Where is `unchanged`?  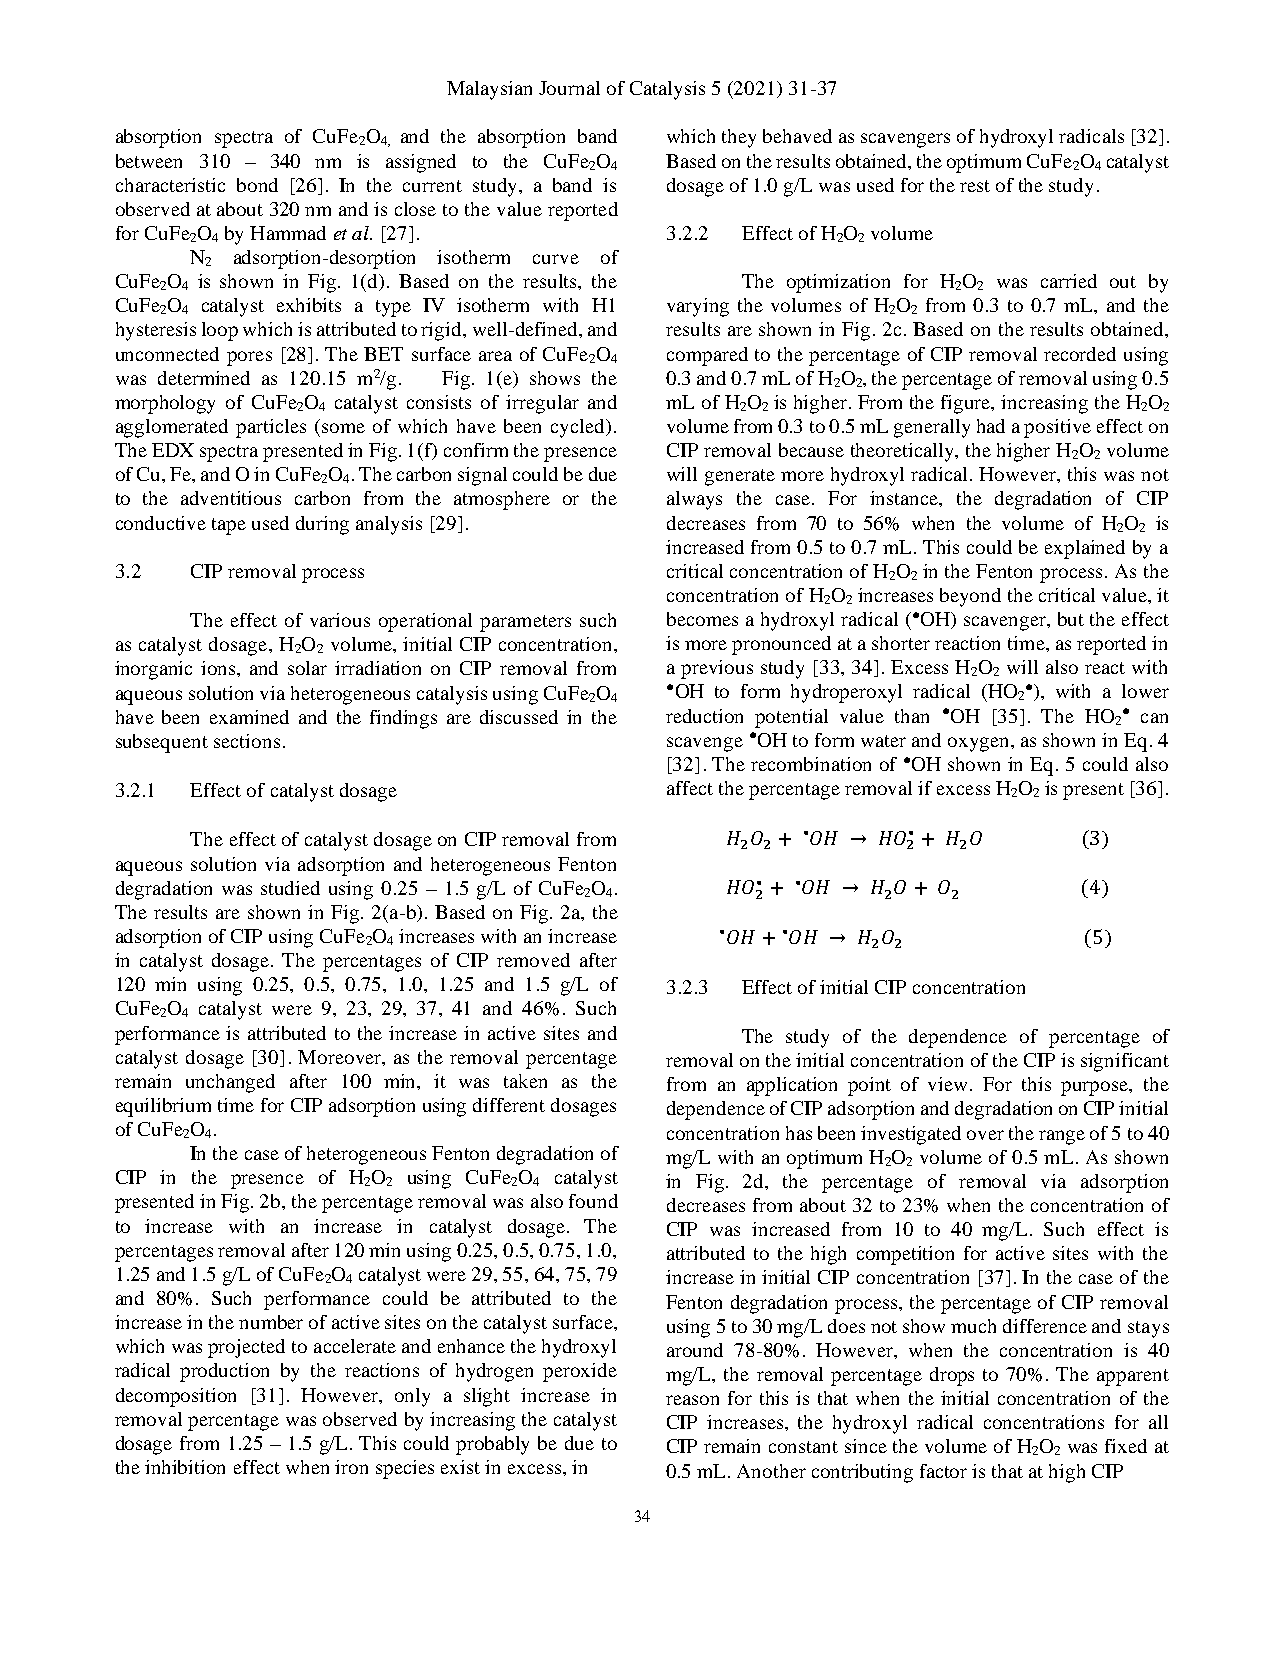 unchanged is located at coordinates (230, 1083).
